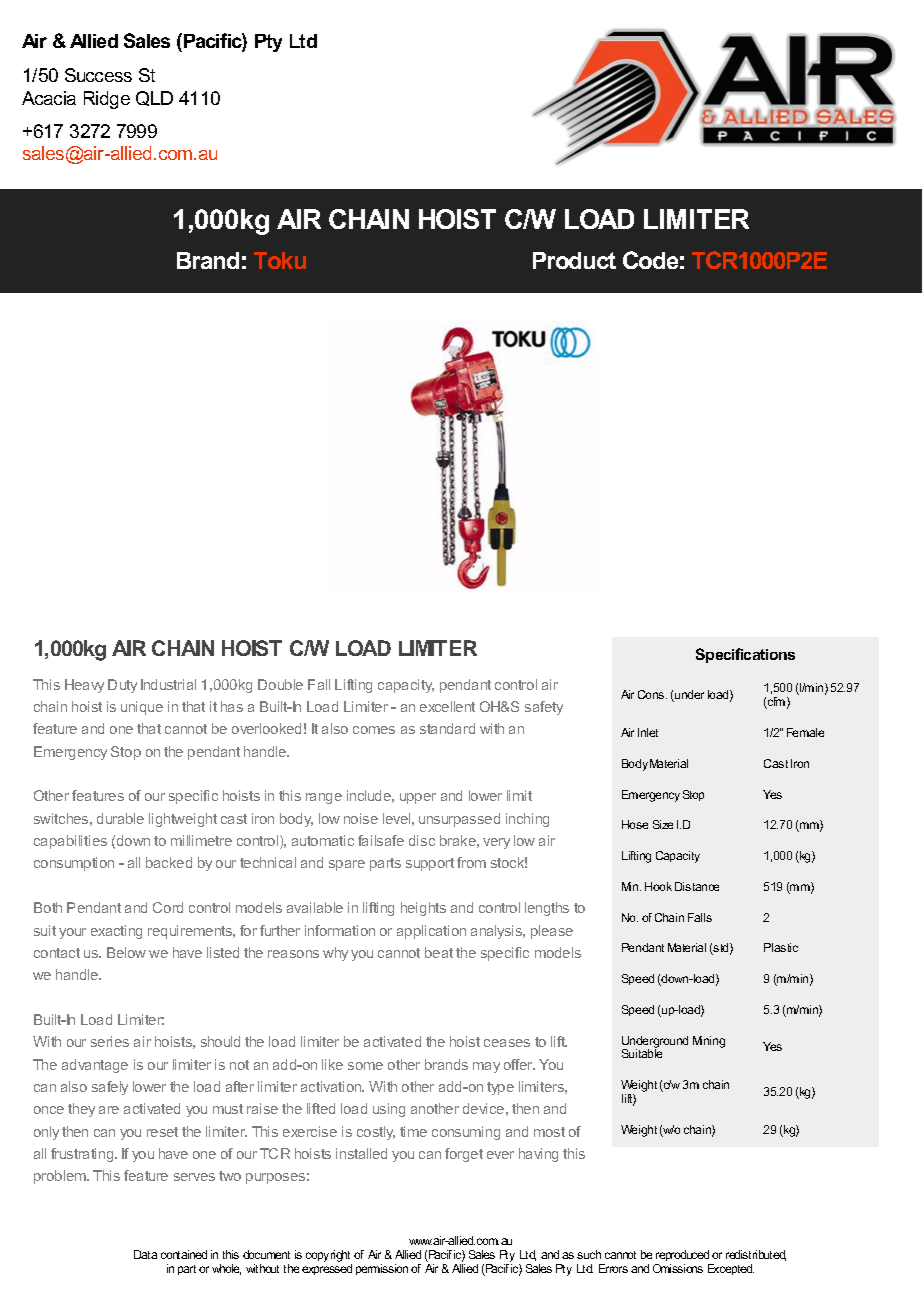 This document has height=1307, width=924. I want to click on backed, so click(169, 862).
